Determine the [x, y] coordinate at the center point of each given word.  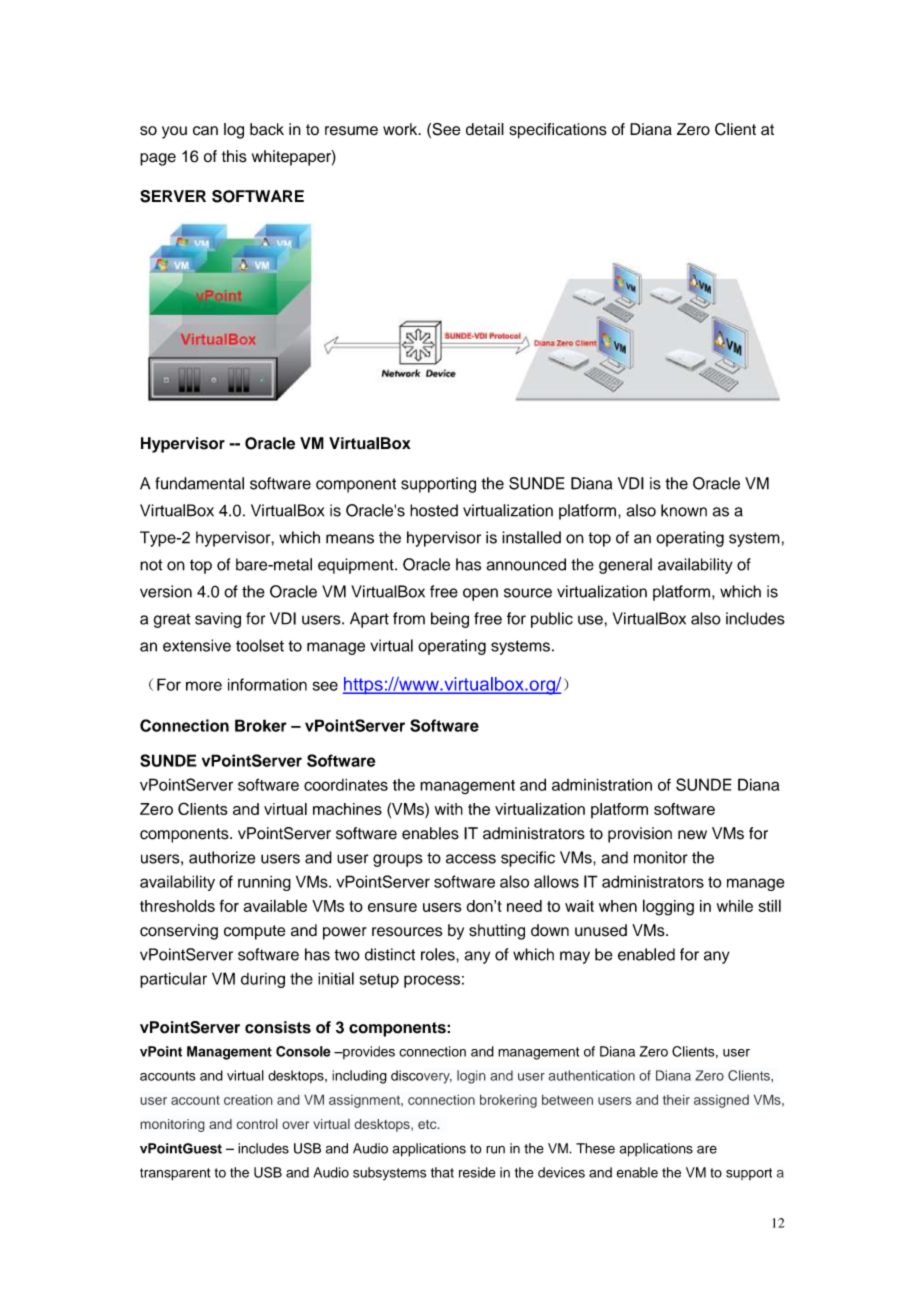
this [234, 156]
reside [477, 1172]
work [401, 129]
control [257, 1123]
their [676, 1099]
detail [485, 129]
